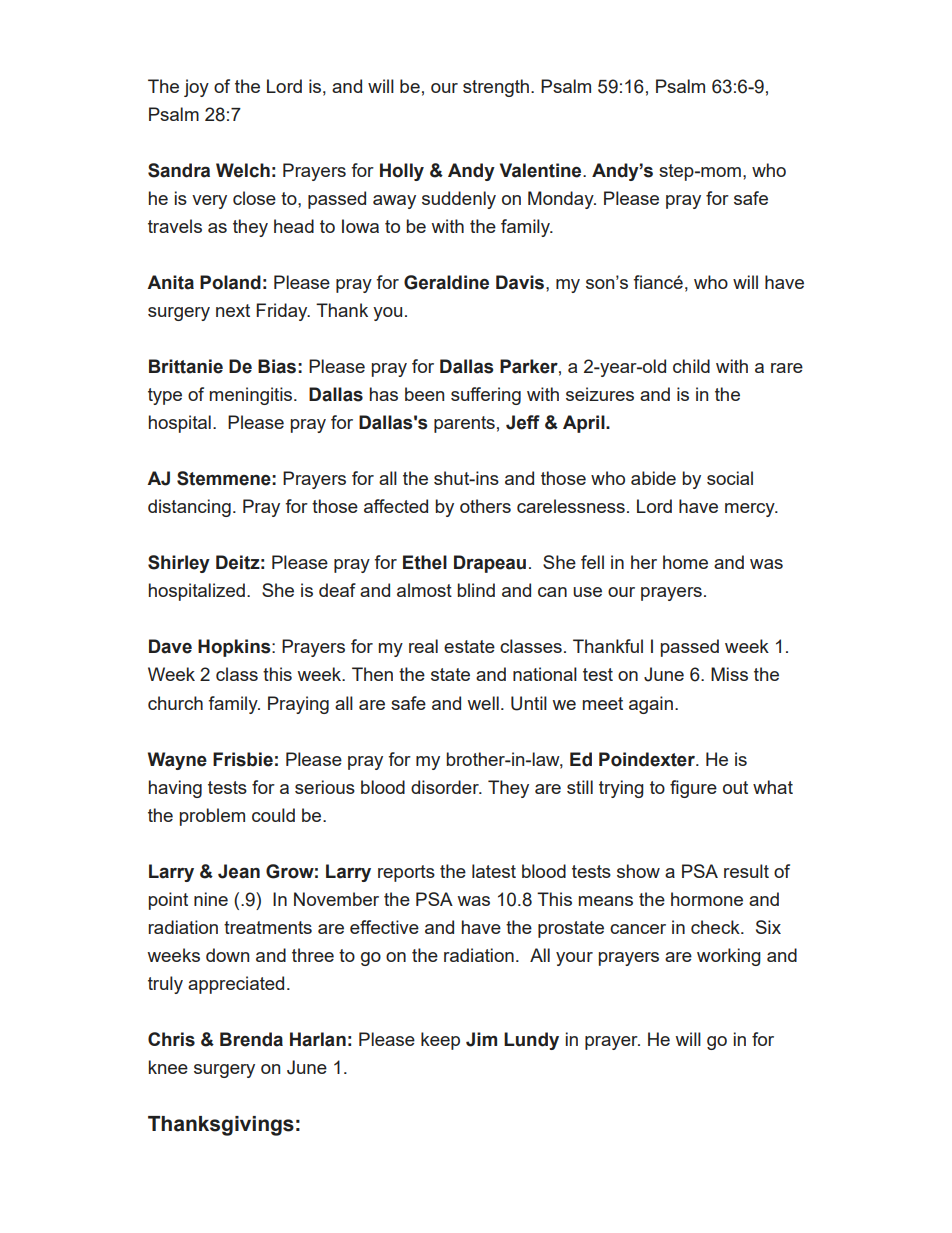 The height and width of the screenshot is (1233, 952). Describe the element at coordinates (196, 88) in the screenshot. I see `joy` at that location.
